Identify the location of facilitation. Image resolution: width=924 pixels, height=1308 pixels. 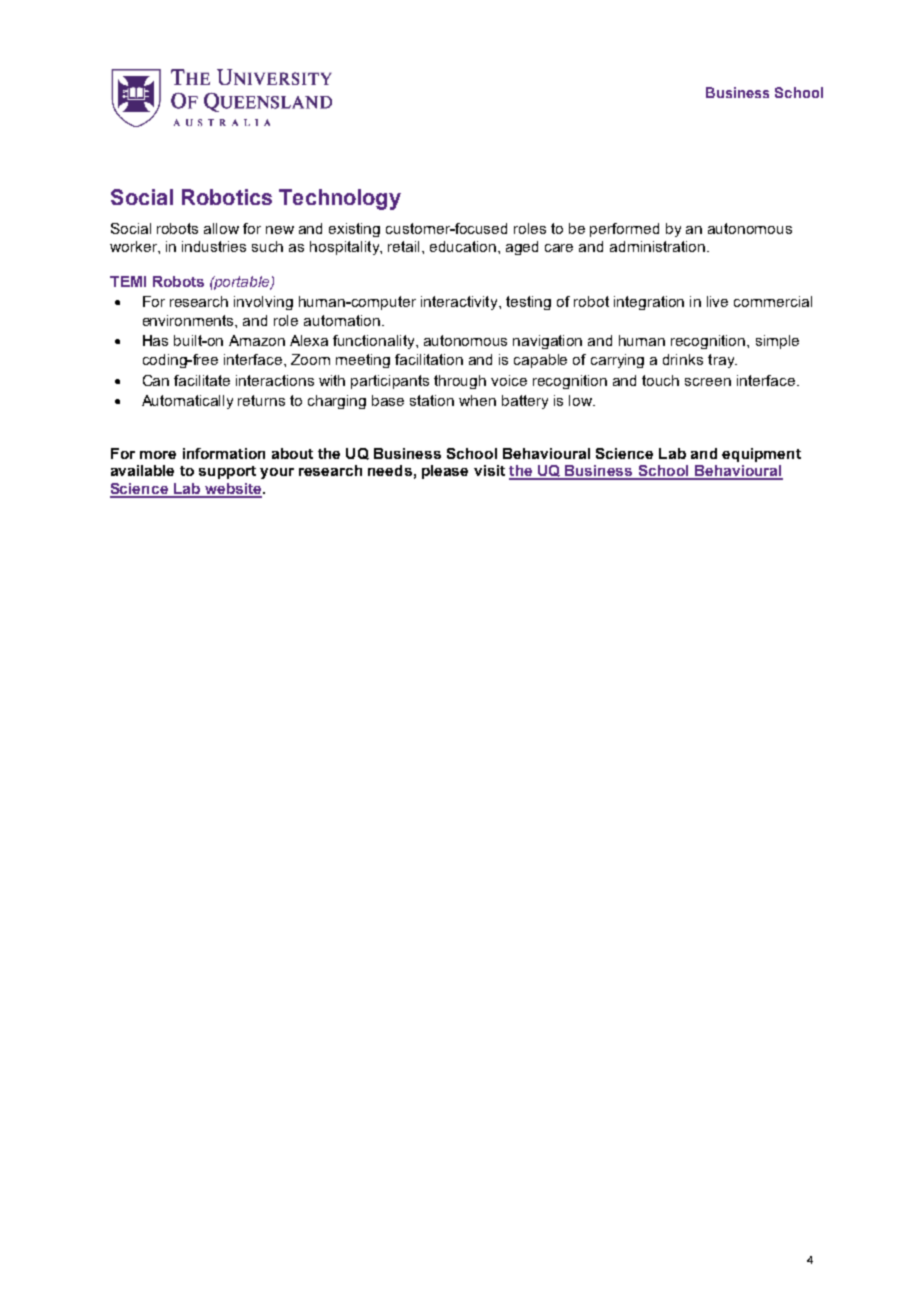
(429, 359).
